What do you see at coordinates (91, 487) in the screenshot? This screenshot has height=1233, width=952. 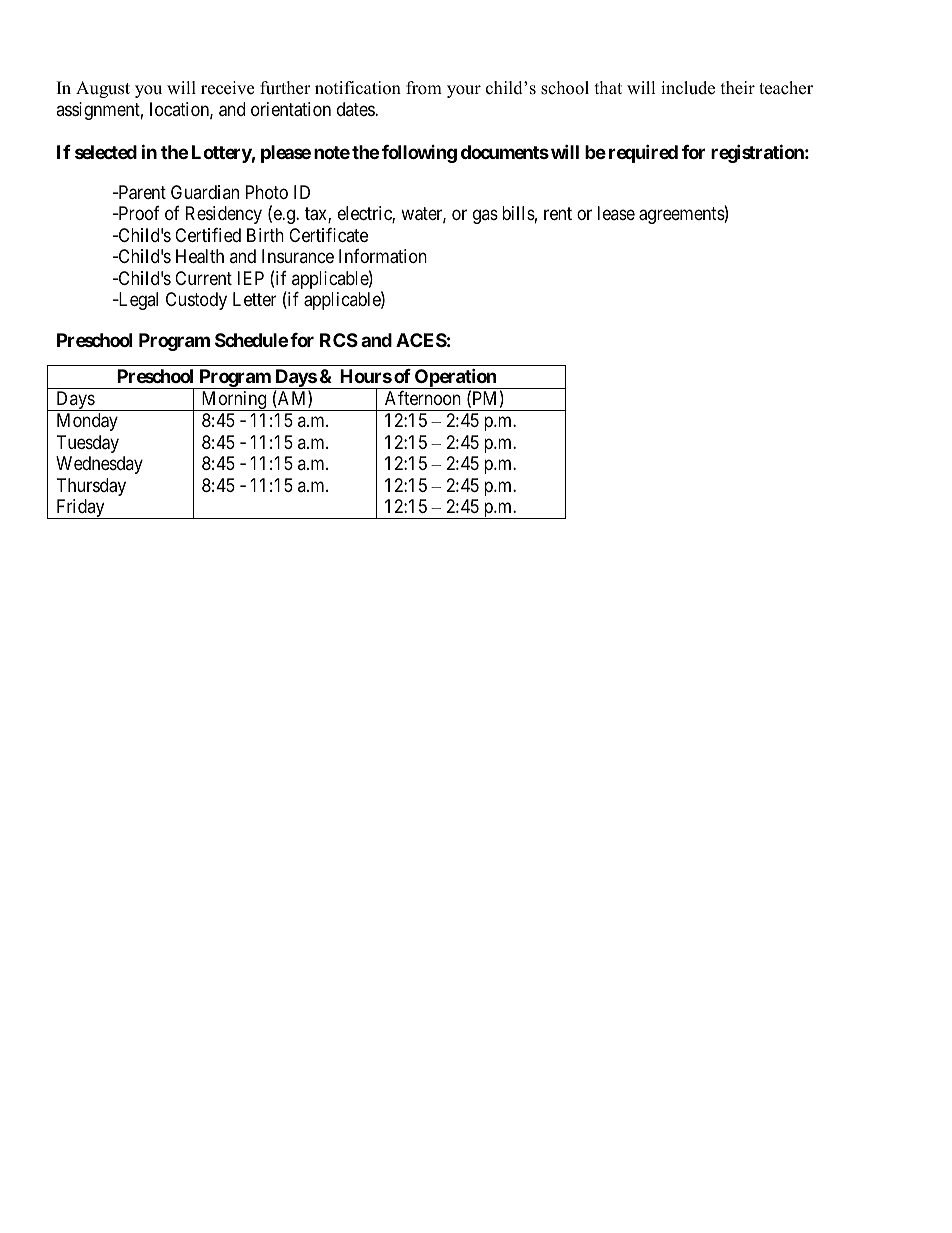 I see `Thursday` at bounding box center [91, 487].
